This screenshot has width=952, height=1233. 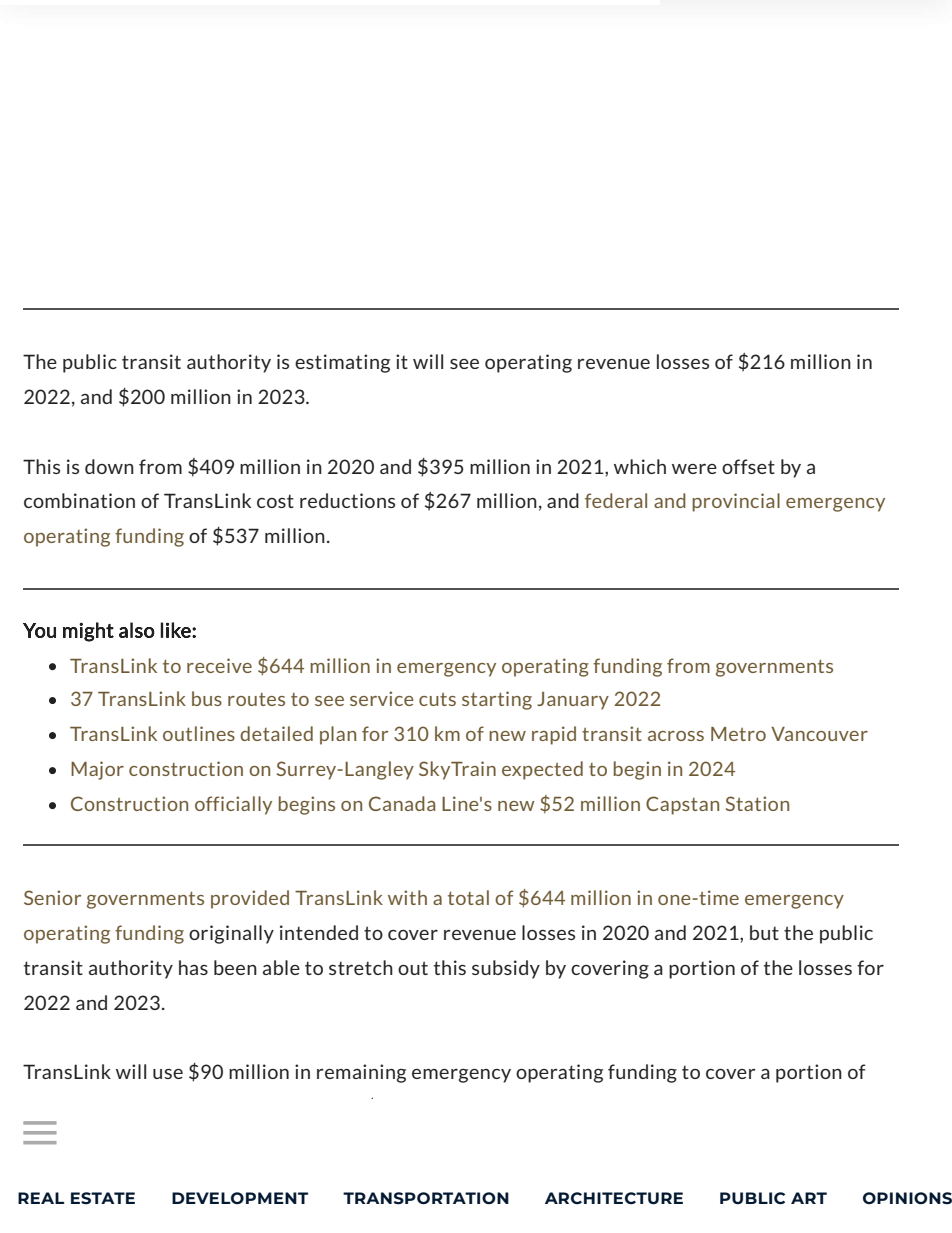 I want to click on ESTATE, so click(x=103, y=1198).
